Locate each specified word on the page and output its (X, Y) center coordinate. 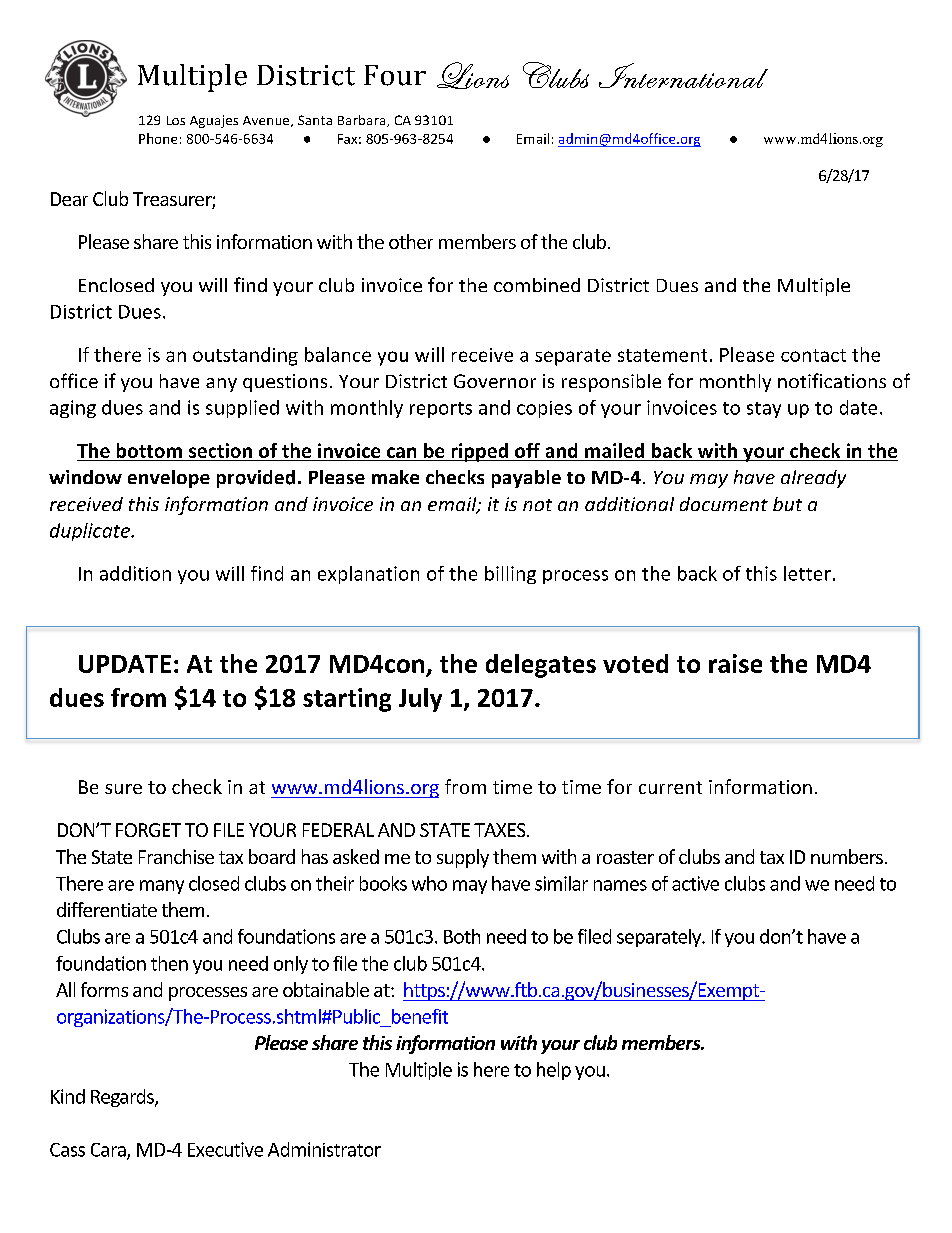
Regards (123, 1098)
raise (735, 663)
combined (537, 285)
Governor (495, 381)
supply (463, 858)
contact (813, 355)
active (695, 883)
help (554, 1071)
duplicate (91, 532)
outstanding (245, 356)
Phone (158, 138)
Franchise (176, 856)
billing (510, 575)
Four (395, 75)
